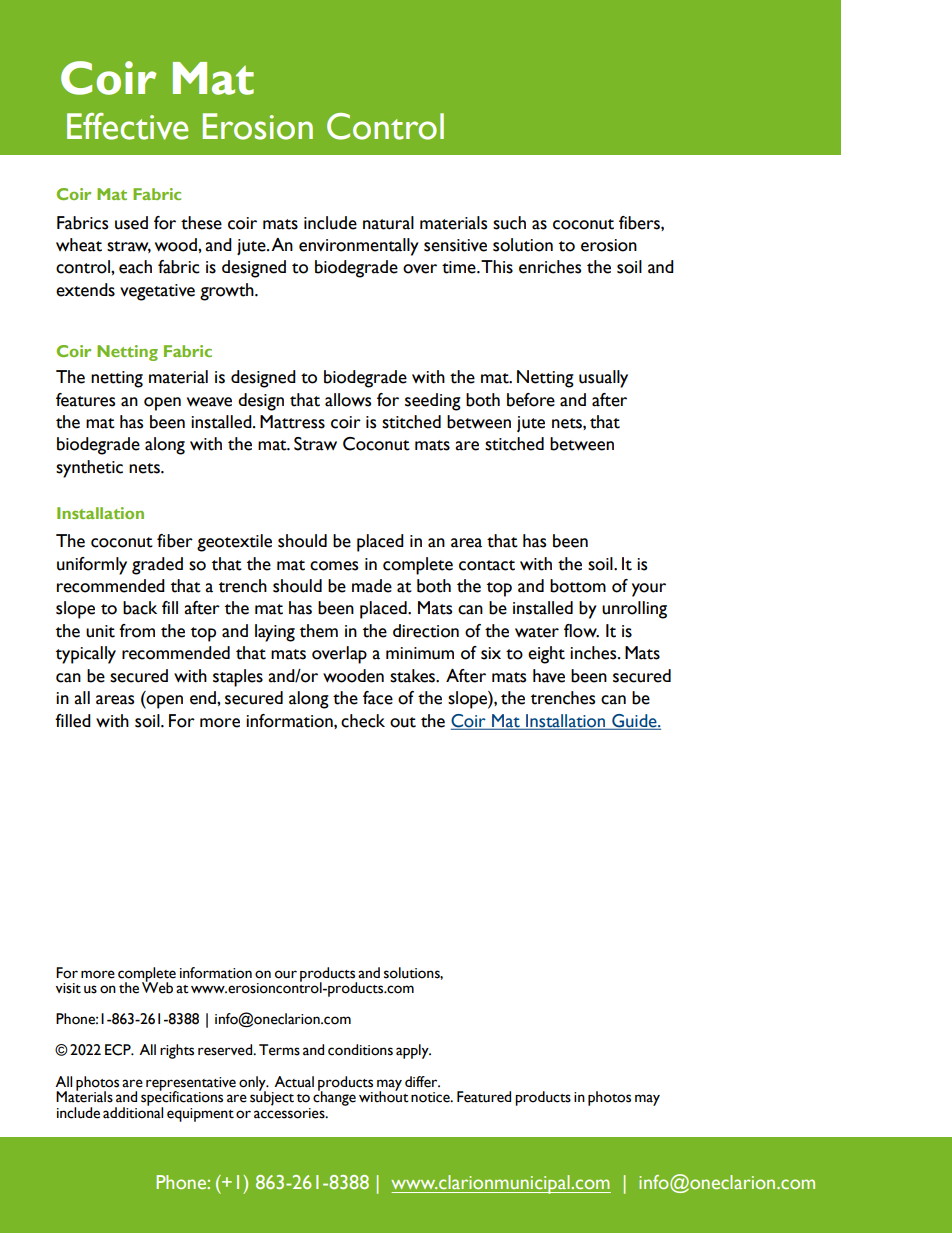 The height and width of the screenshot is (1233, 952). I want to click on conditions, so click(360, 1050).
